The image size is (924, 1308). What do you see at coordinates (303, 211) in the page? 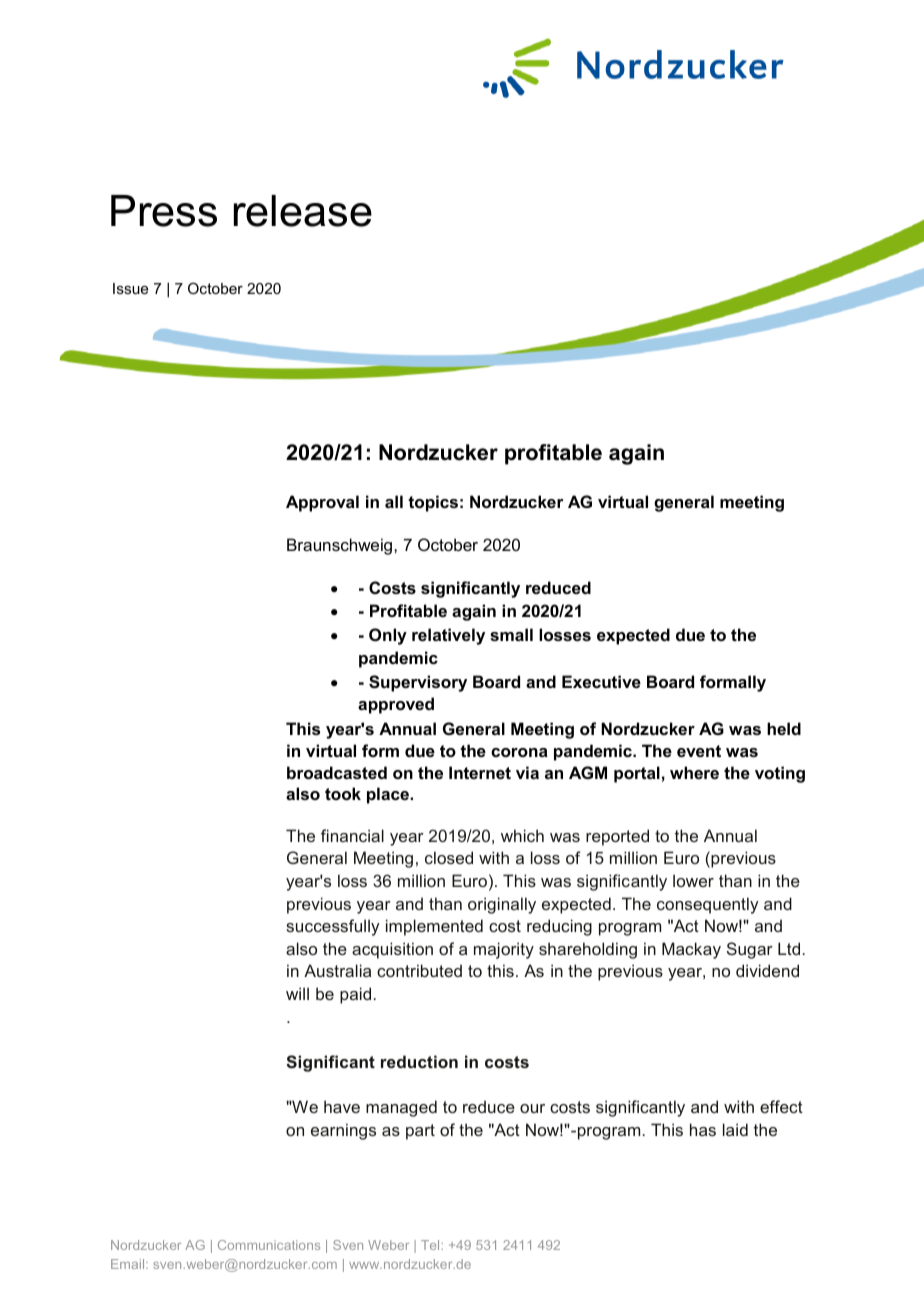
I see `release` at bounding box center [303, 211].
